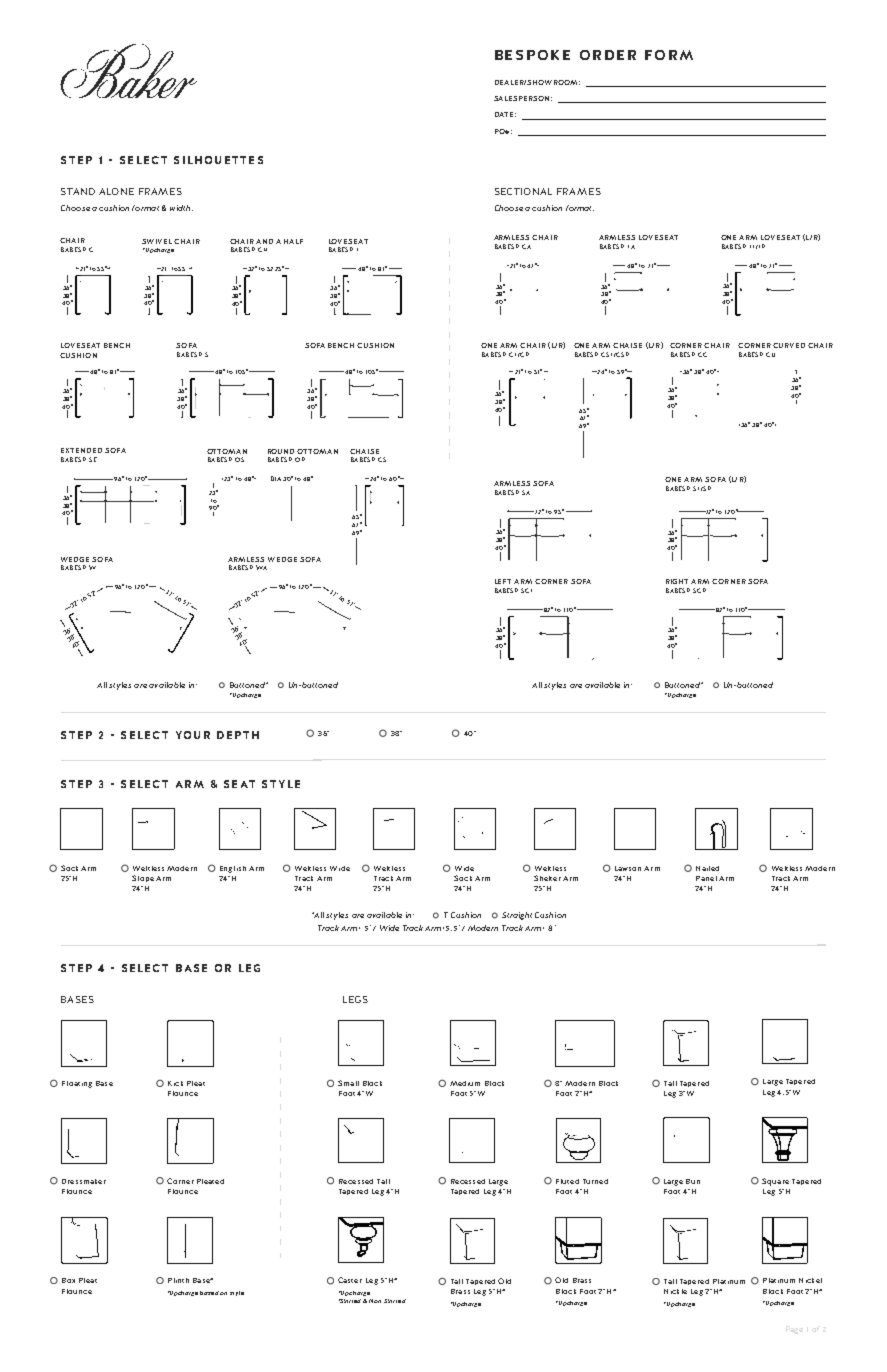 This screenshot has height=1372, width=887. Describe the element at coordinates (677, 581) in the screenshot. I see `RIGHT` at that location.
